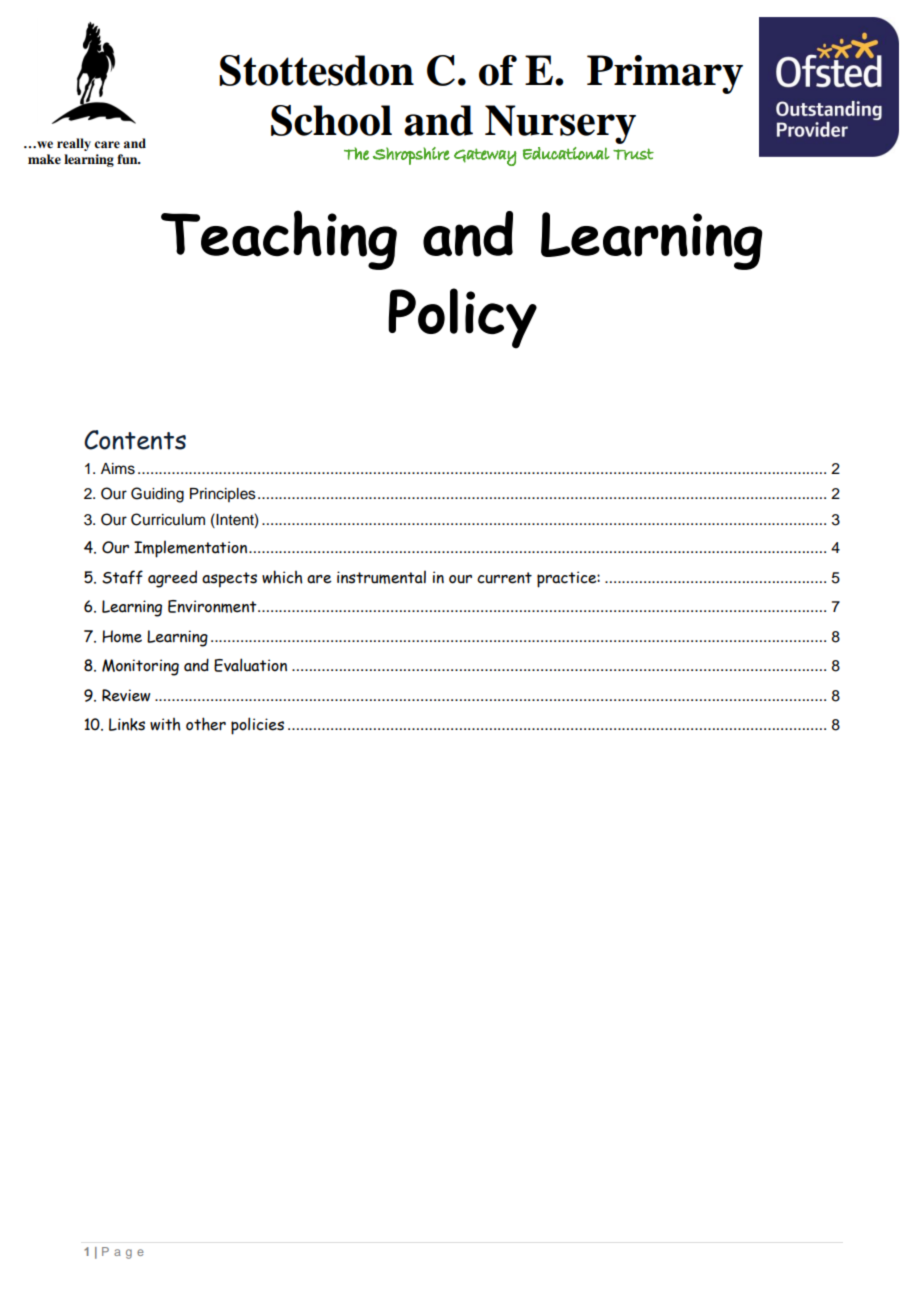 The width and height of the screenshot is (924, 1309). Describe the element at coordinates (157, 495) in the screenshot. I see `Guiding` at that location.
